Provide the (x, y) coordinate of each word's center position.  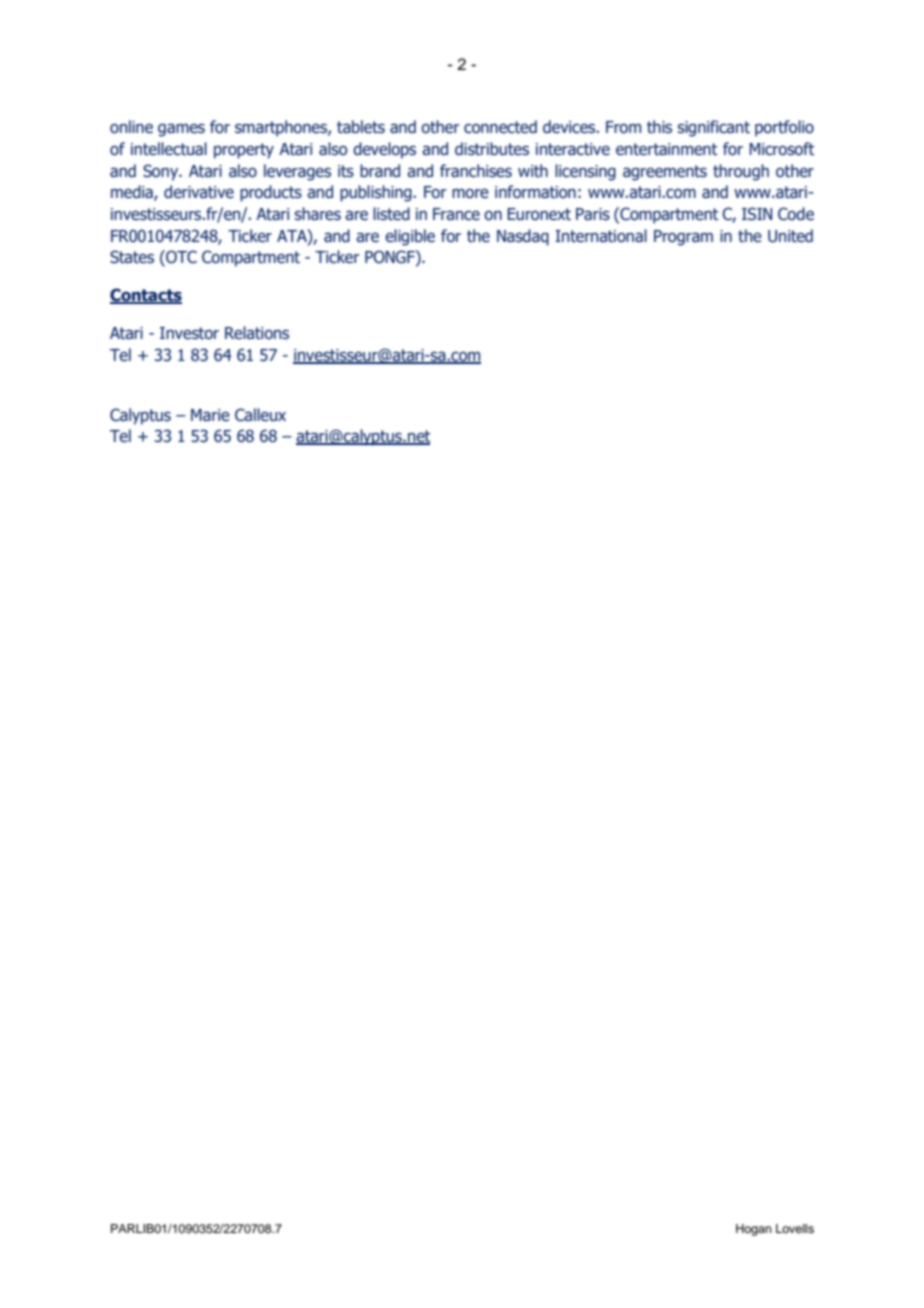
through (741, 172)
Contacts (146, 296)
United (790, 236)
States (132, 257)
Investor (189, 333)
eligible (410, 237)
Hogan (754, 1230)
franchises (476, 171)
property (244, 151)
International (601, 236)
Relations (257, 333)
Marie (210, 415)
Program (683, 238)
